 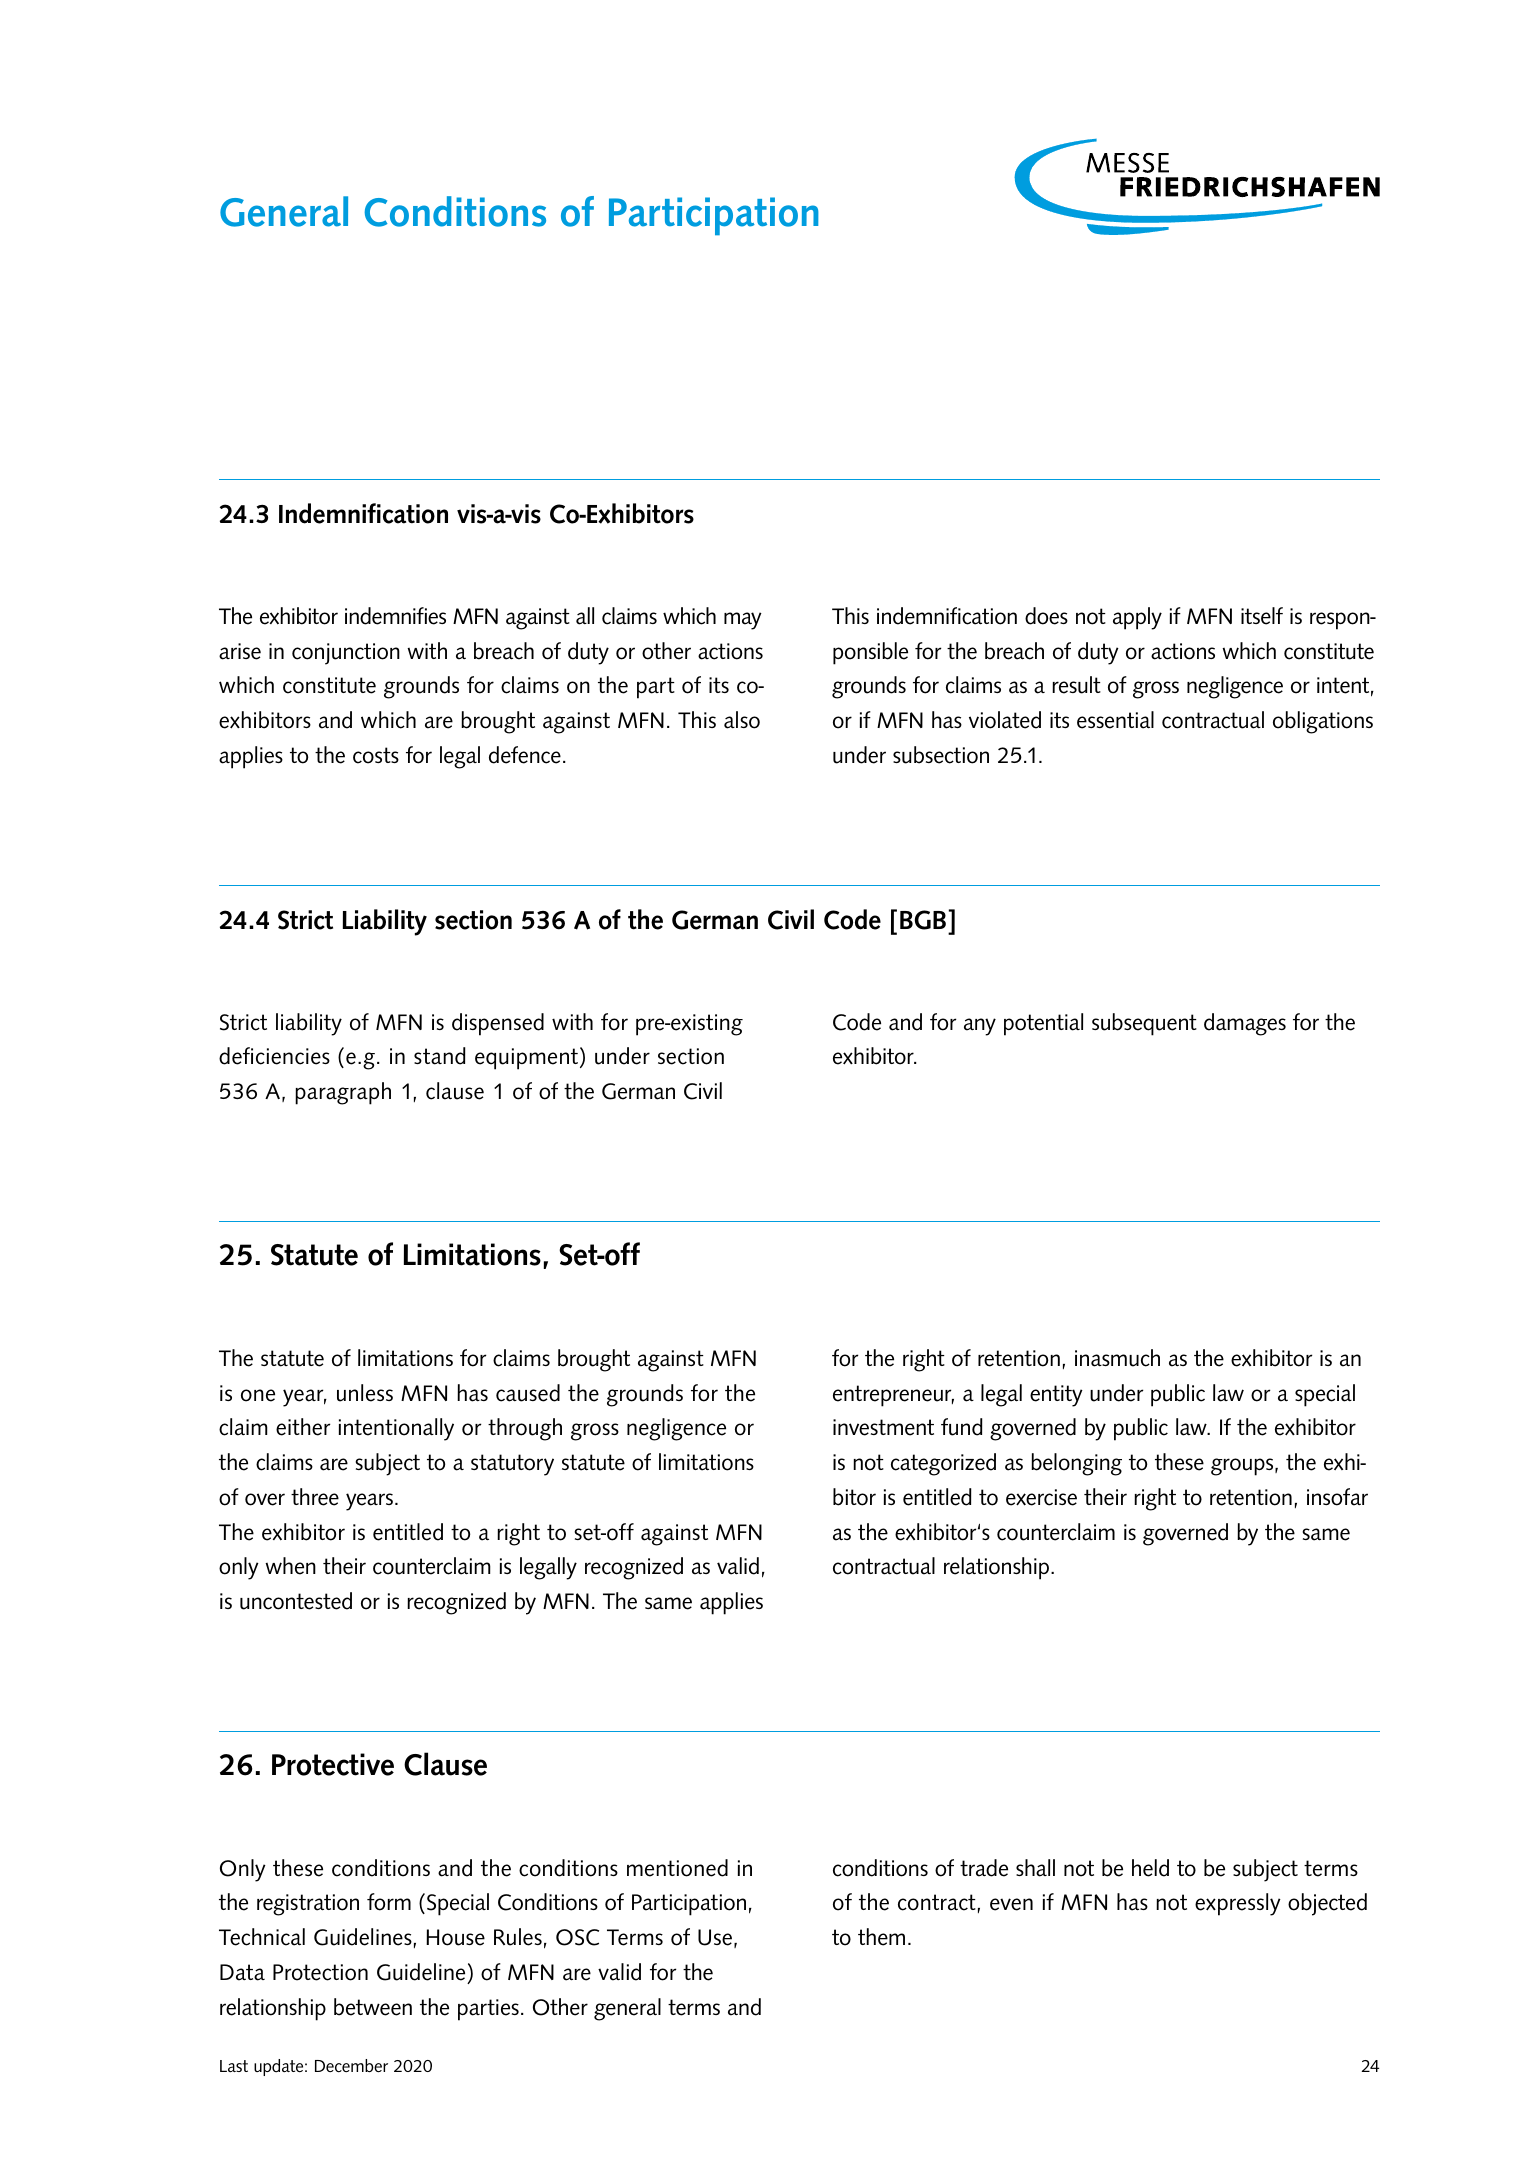 I want to click on expressly, so click(x=1238, y=1904).
